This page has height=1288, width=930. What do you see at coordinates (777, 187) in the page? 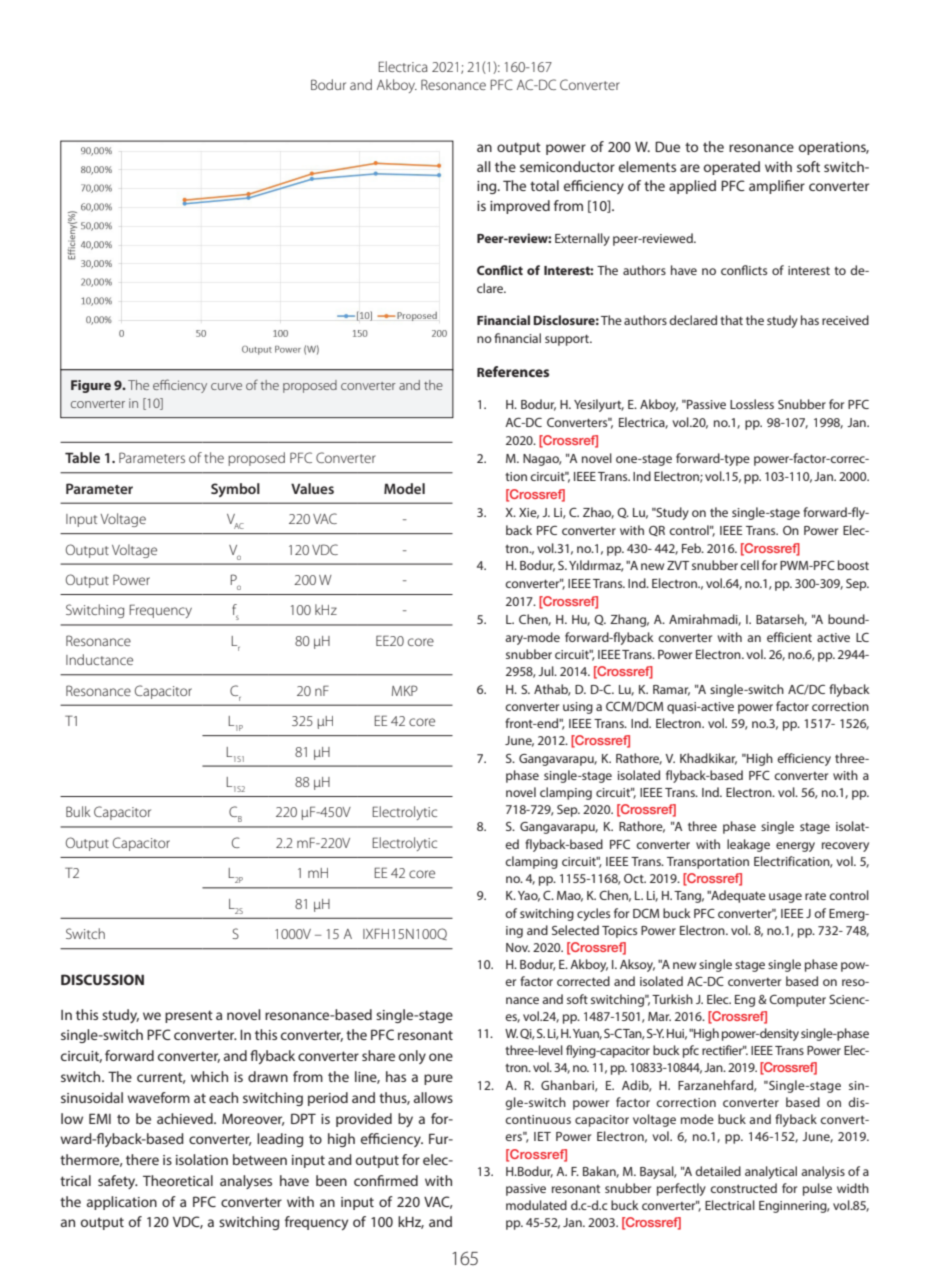
I see `amplifier` at bounding box center [777, 187].
